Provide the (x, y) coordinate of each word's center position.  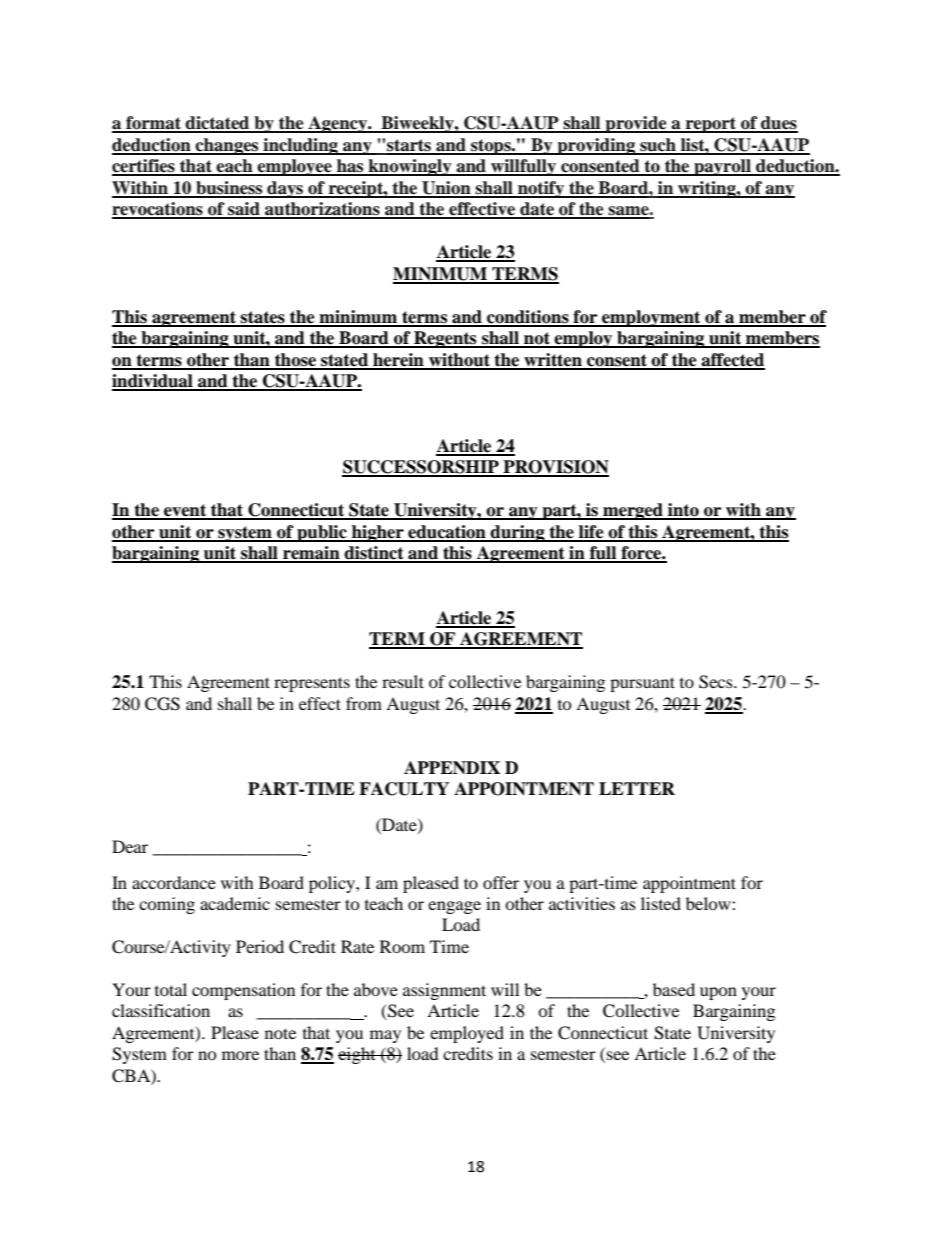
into (683, 511)
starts (409, 146)
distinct (374, 554)
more (240, 1055)
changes (227, 146)
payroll (722, 167)
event (185, 511)
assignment (444, 991)
